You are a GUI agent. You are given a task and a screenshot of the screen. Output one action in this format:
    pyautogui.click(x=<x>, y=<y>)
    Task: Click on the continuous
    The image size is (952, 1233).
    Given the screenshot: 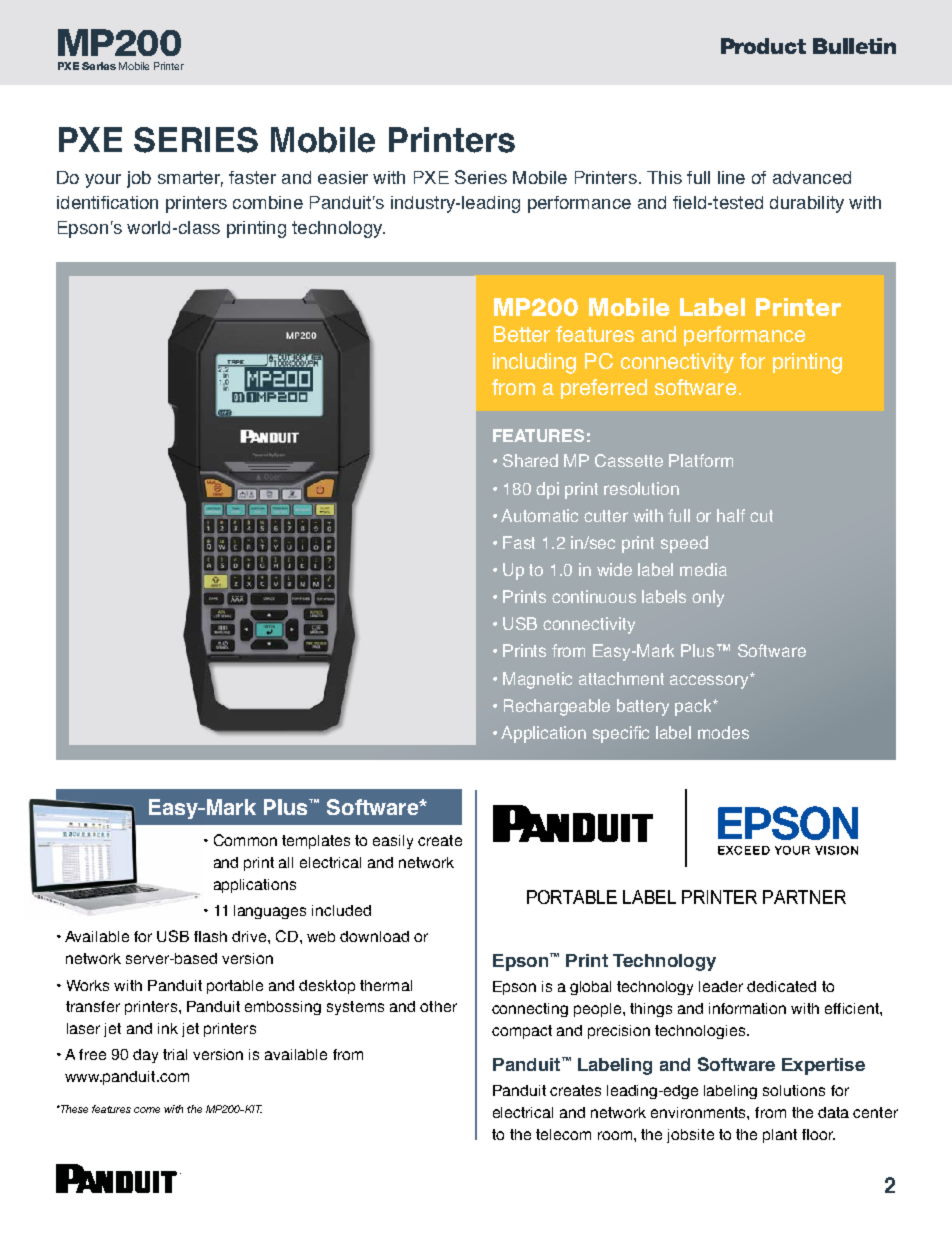 What is the action you would take?
    pyautogui.click(x=594, y=596)
